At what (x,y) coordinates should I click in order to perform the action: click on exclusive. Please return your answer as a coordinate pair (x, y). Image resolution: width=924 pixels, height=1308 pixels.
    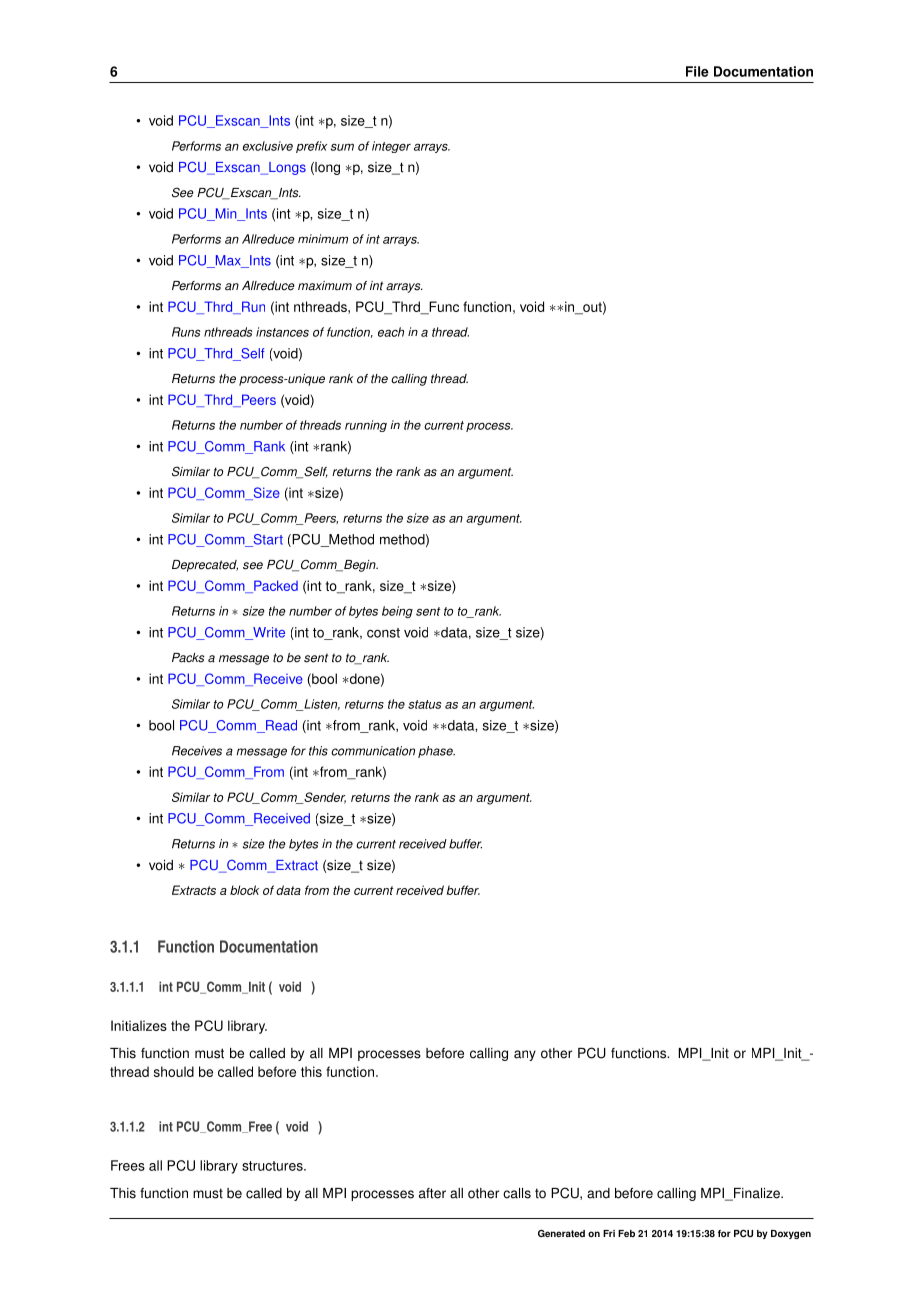
    Looking at the image, I should click on (268, 146).
